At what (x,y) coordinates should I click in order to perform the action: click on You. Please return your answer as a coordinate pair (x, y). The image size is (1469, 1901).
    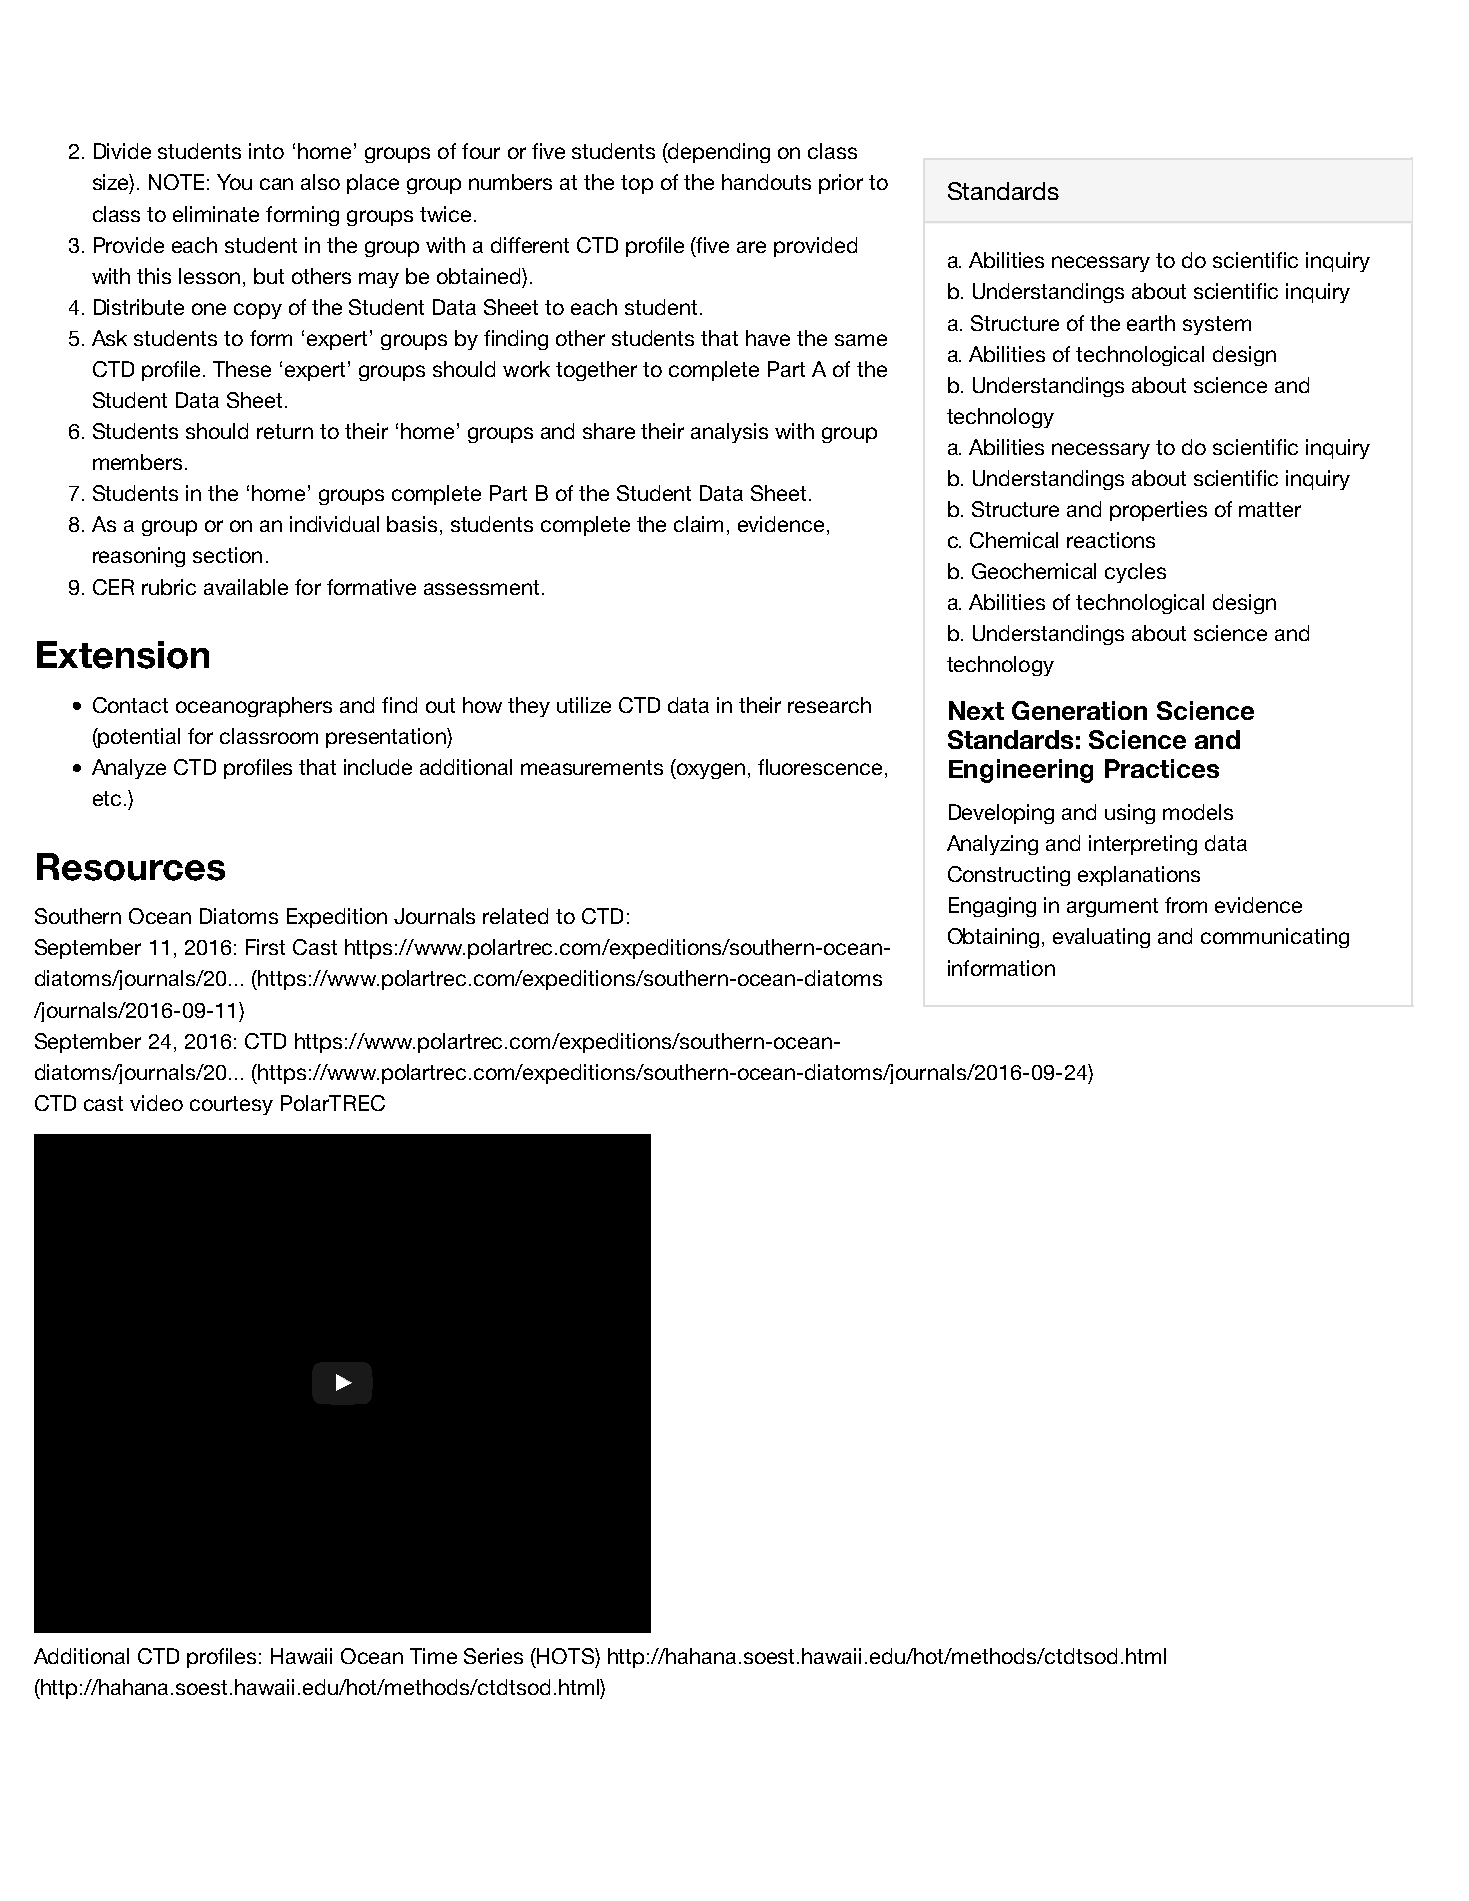
    Looking at the image, I should click on (234, 182).
